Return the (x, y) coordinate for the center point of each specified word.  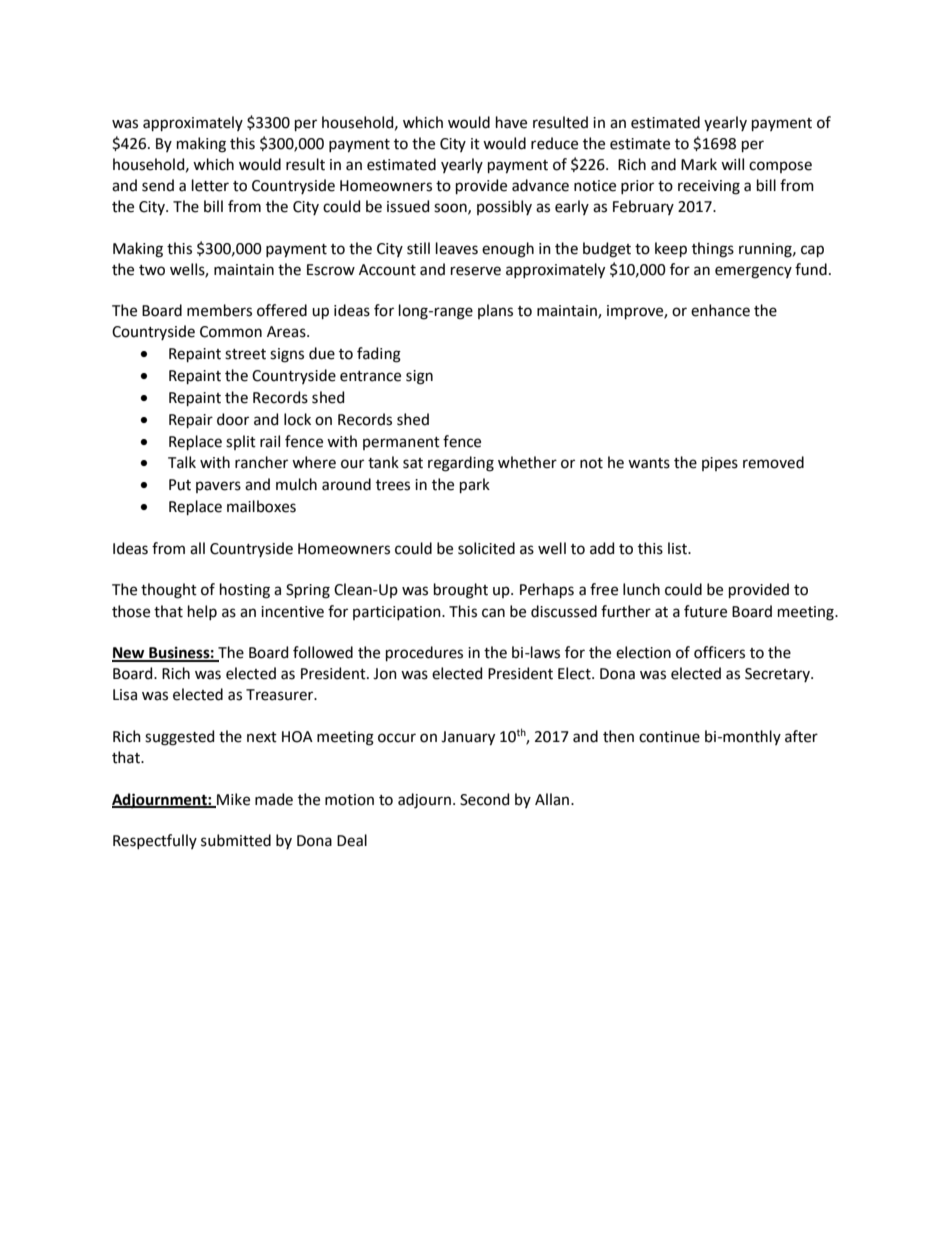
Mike (232, 800)
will (732, 164)
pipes (720, 464)
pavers (218, 487)
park (475, 485)
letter (210, 185)
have (511, 122)
